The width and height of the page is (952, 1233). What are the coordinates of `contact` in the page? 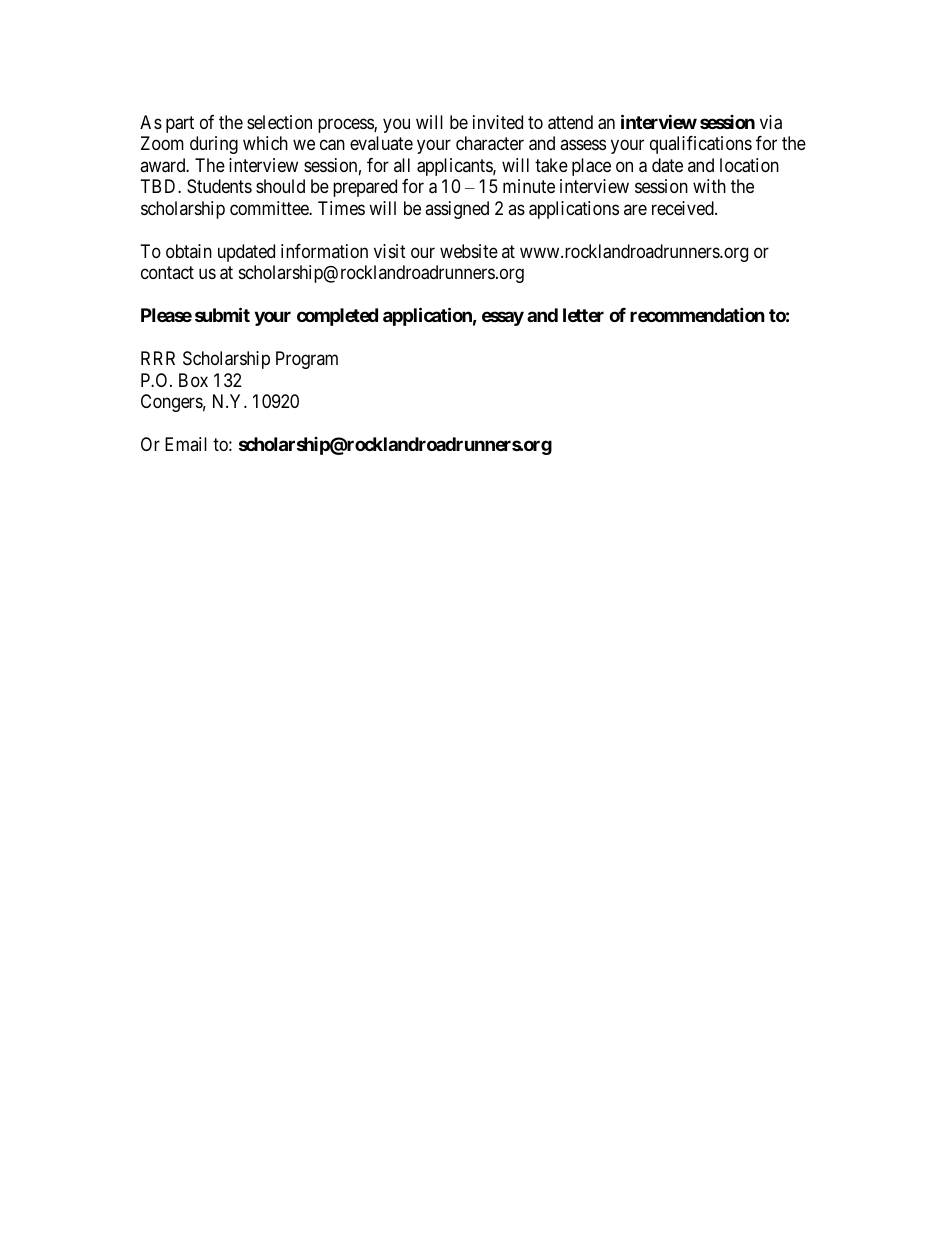 It's located at (167, 273).
